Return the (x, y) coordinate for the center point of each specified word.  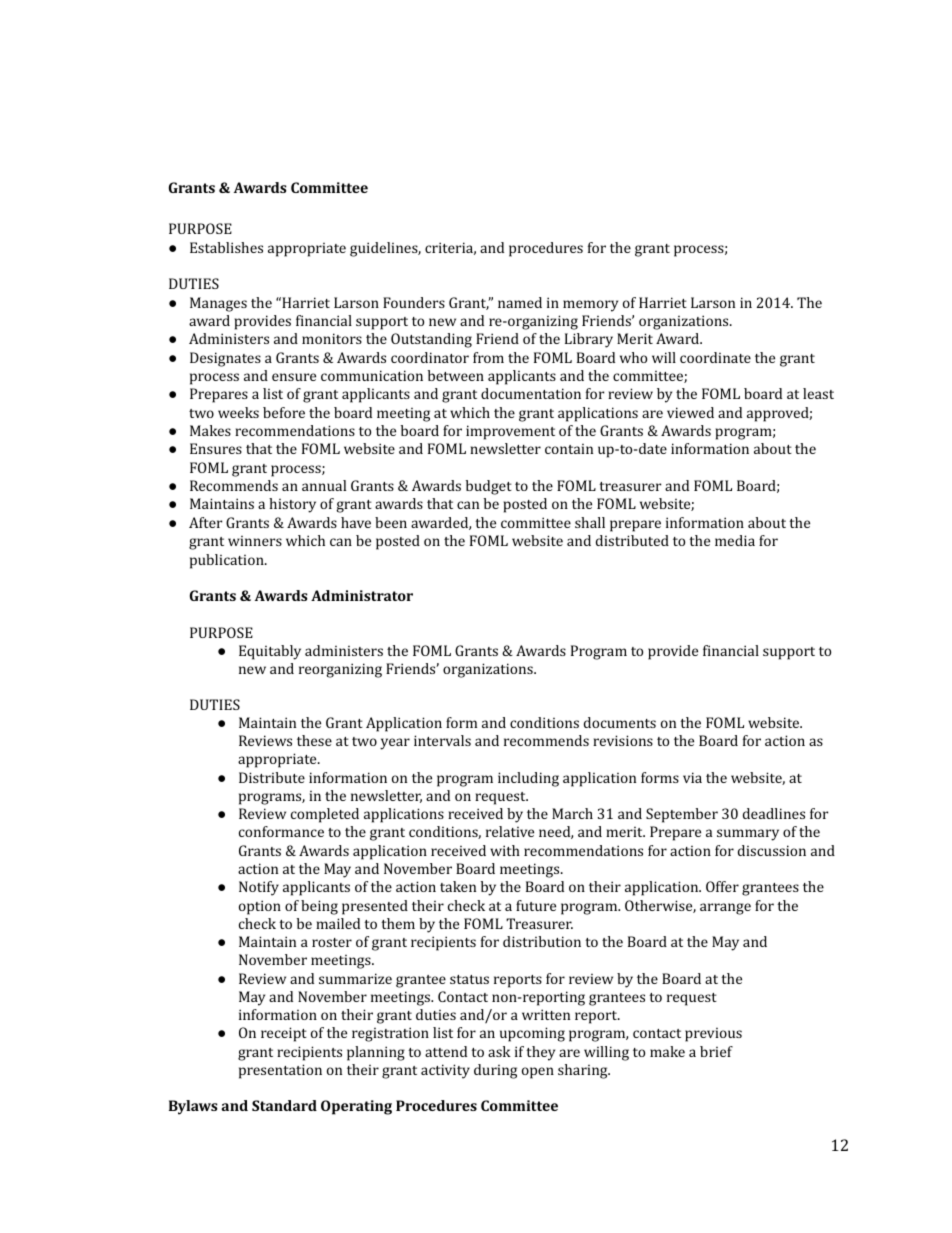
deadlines (774, 813)
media (735, 540)
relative (510, 831)
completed (325, 815)
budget (489, 487)
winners (255, 541)
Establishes (226, 247)
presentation (280, 1071)
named (520, 302)
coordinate (715, 357)
